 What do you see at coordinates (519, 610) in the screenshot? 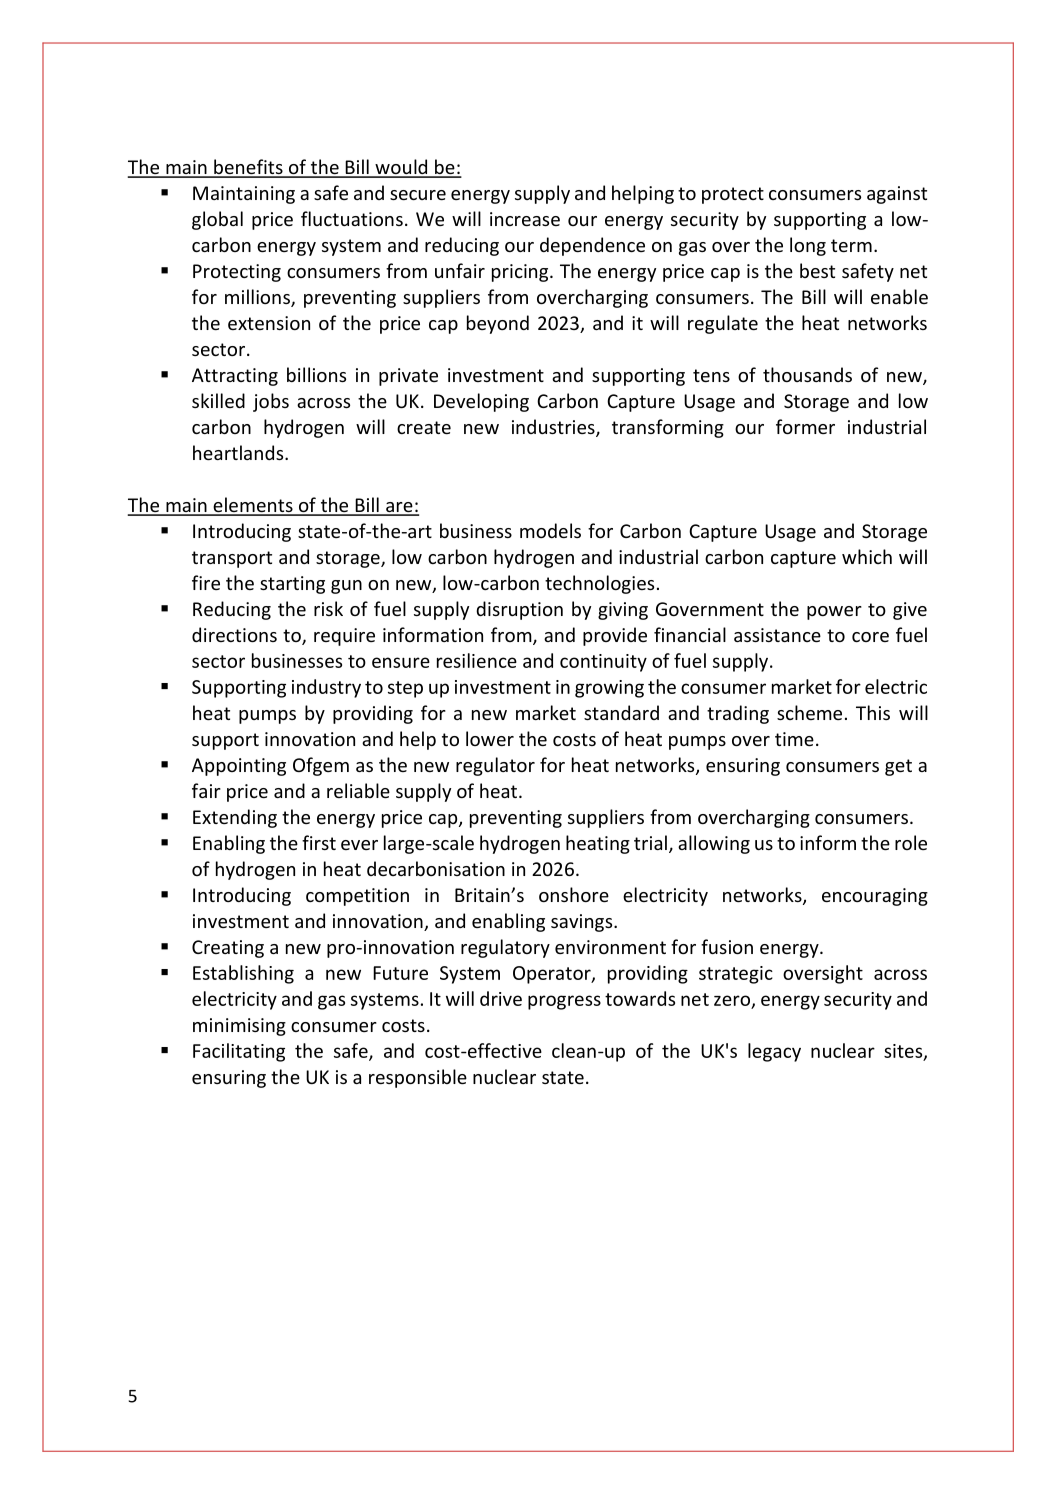
I see `disruption` at bounding box center [519, 610].
